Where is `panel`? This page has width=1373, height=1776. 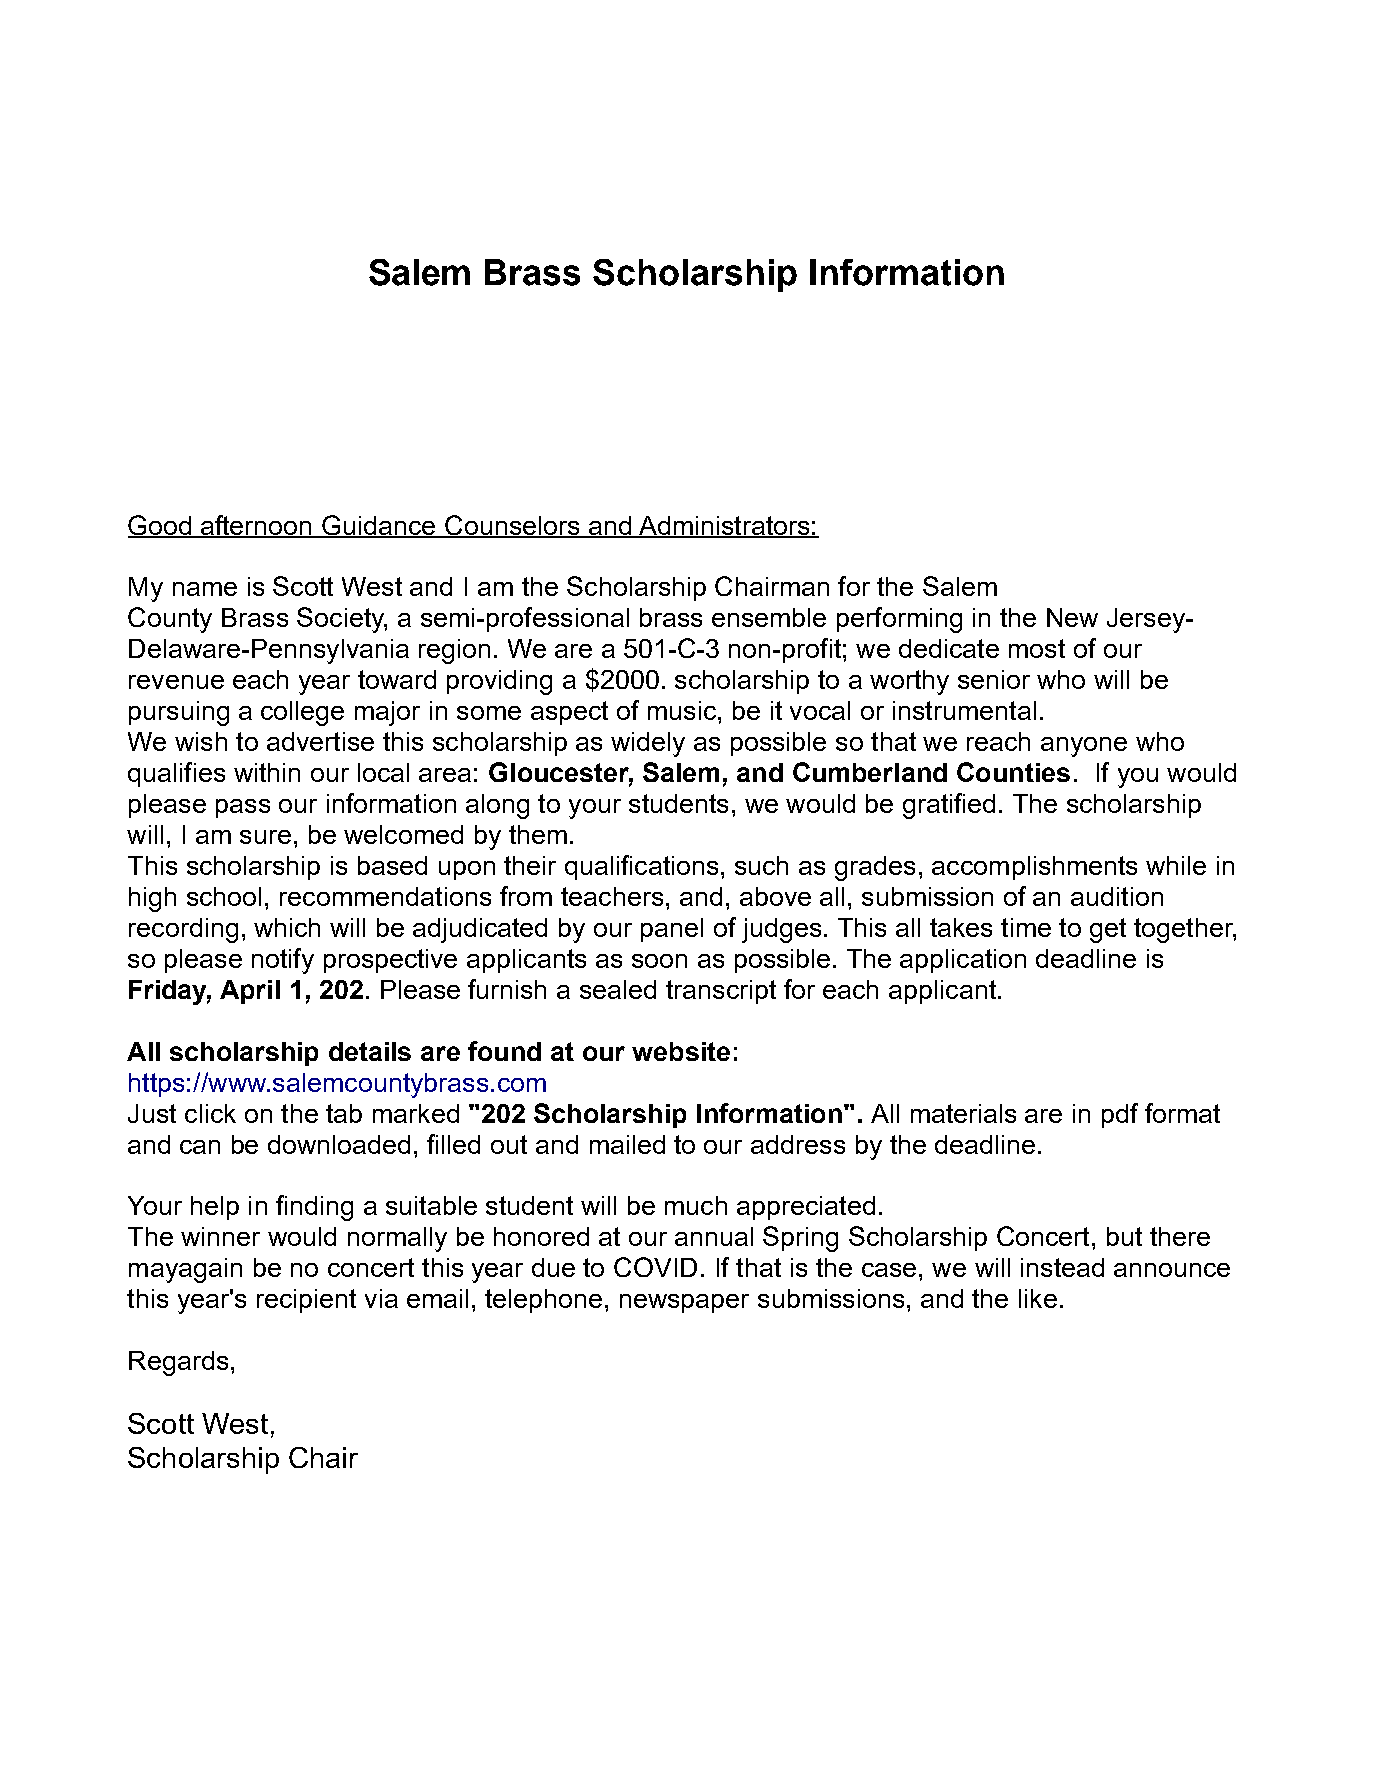 panel is located at coordinates (672, 930).
